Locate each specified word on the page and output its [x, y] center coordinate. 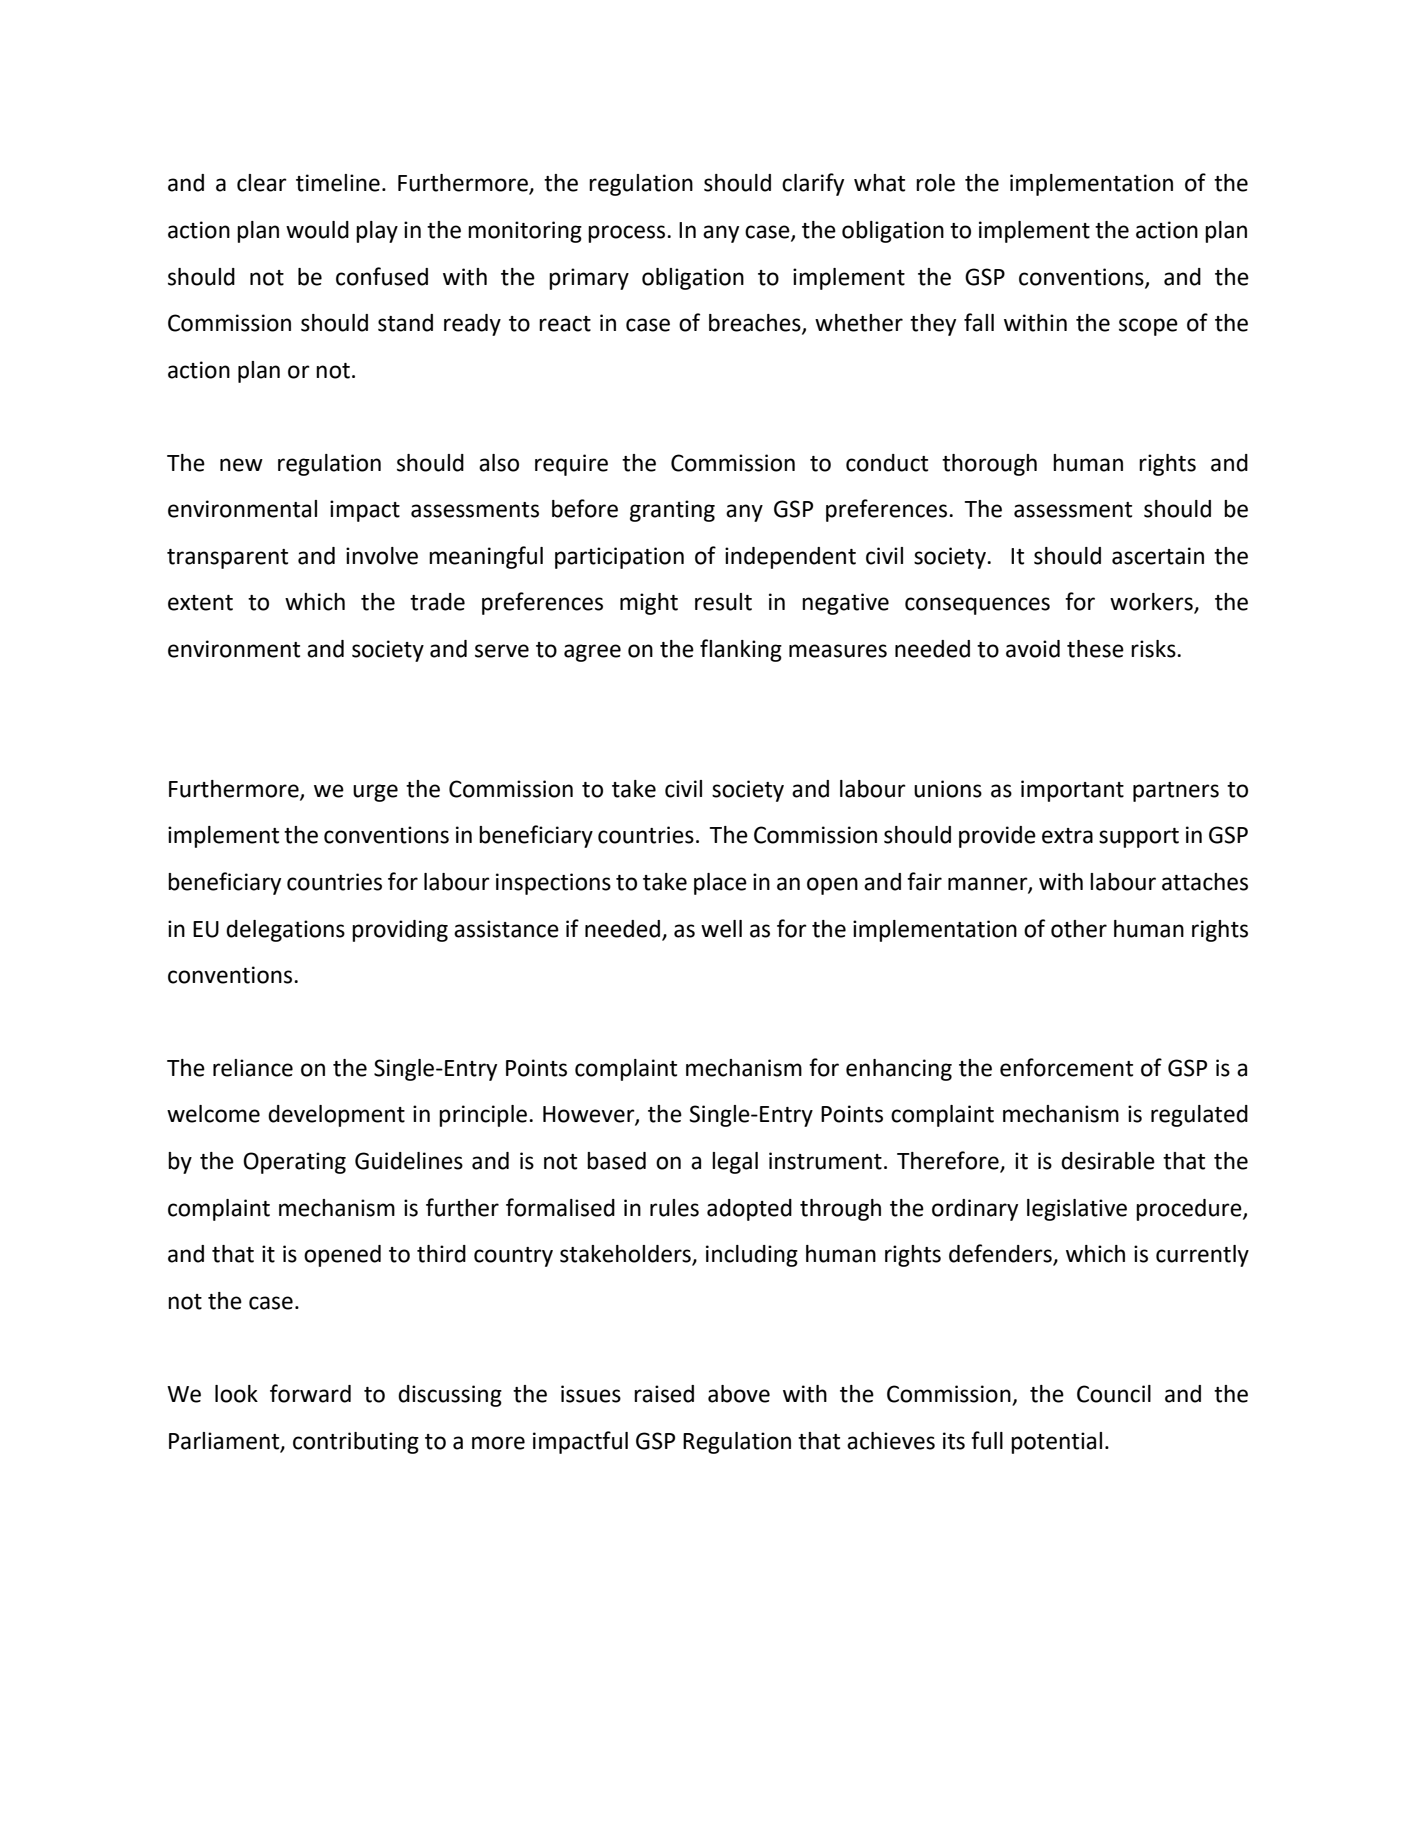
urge [375, 793]
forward [310, 1393]
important [1072, 791]
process [628, 234]
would [317, 230]
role [935, 183]
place [720, 884]
